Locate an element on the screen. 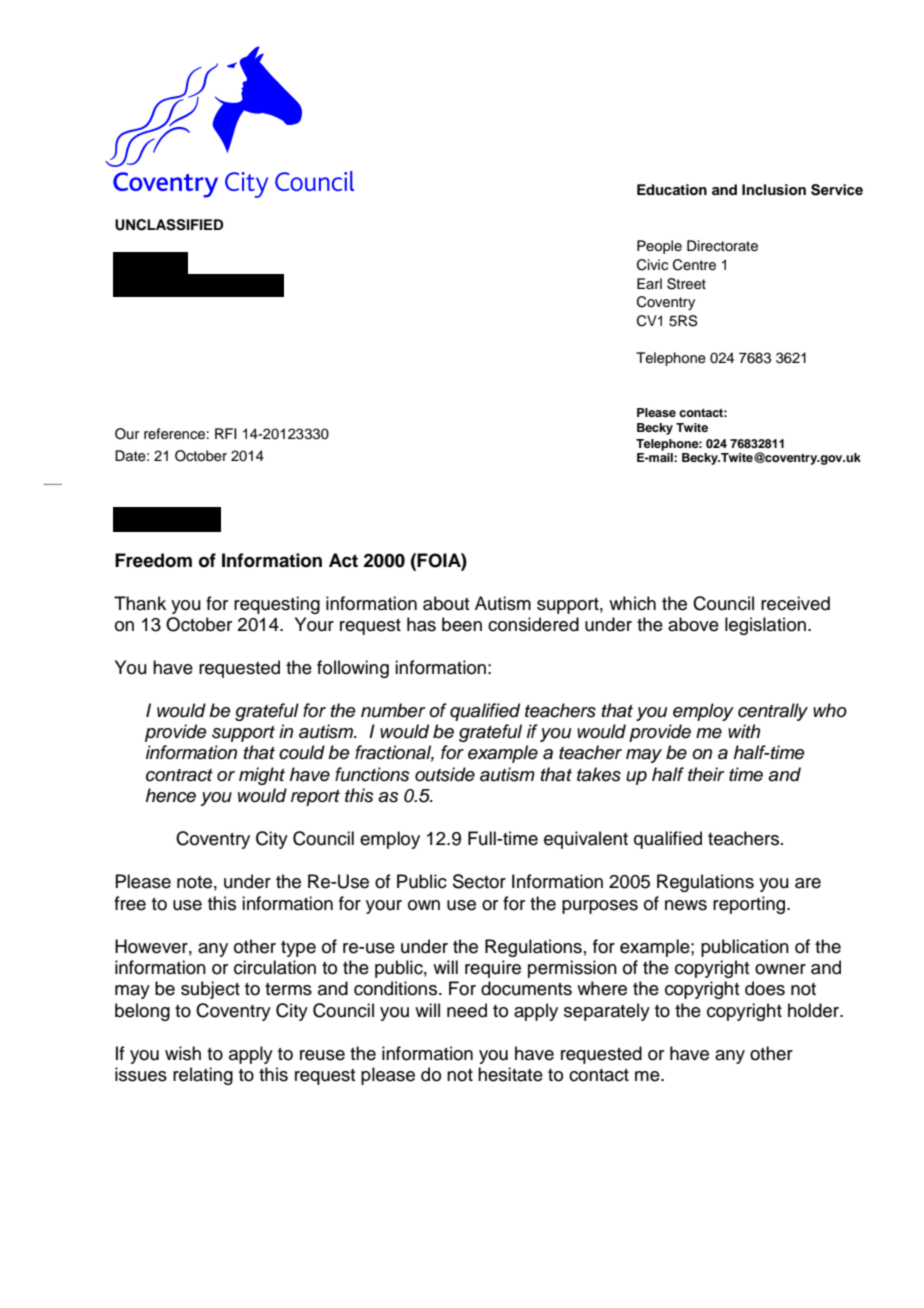 Image resolution: width=924 pixels, height=1308 pixels. People is located at coordinates (659, 247).
